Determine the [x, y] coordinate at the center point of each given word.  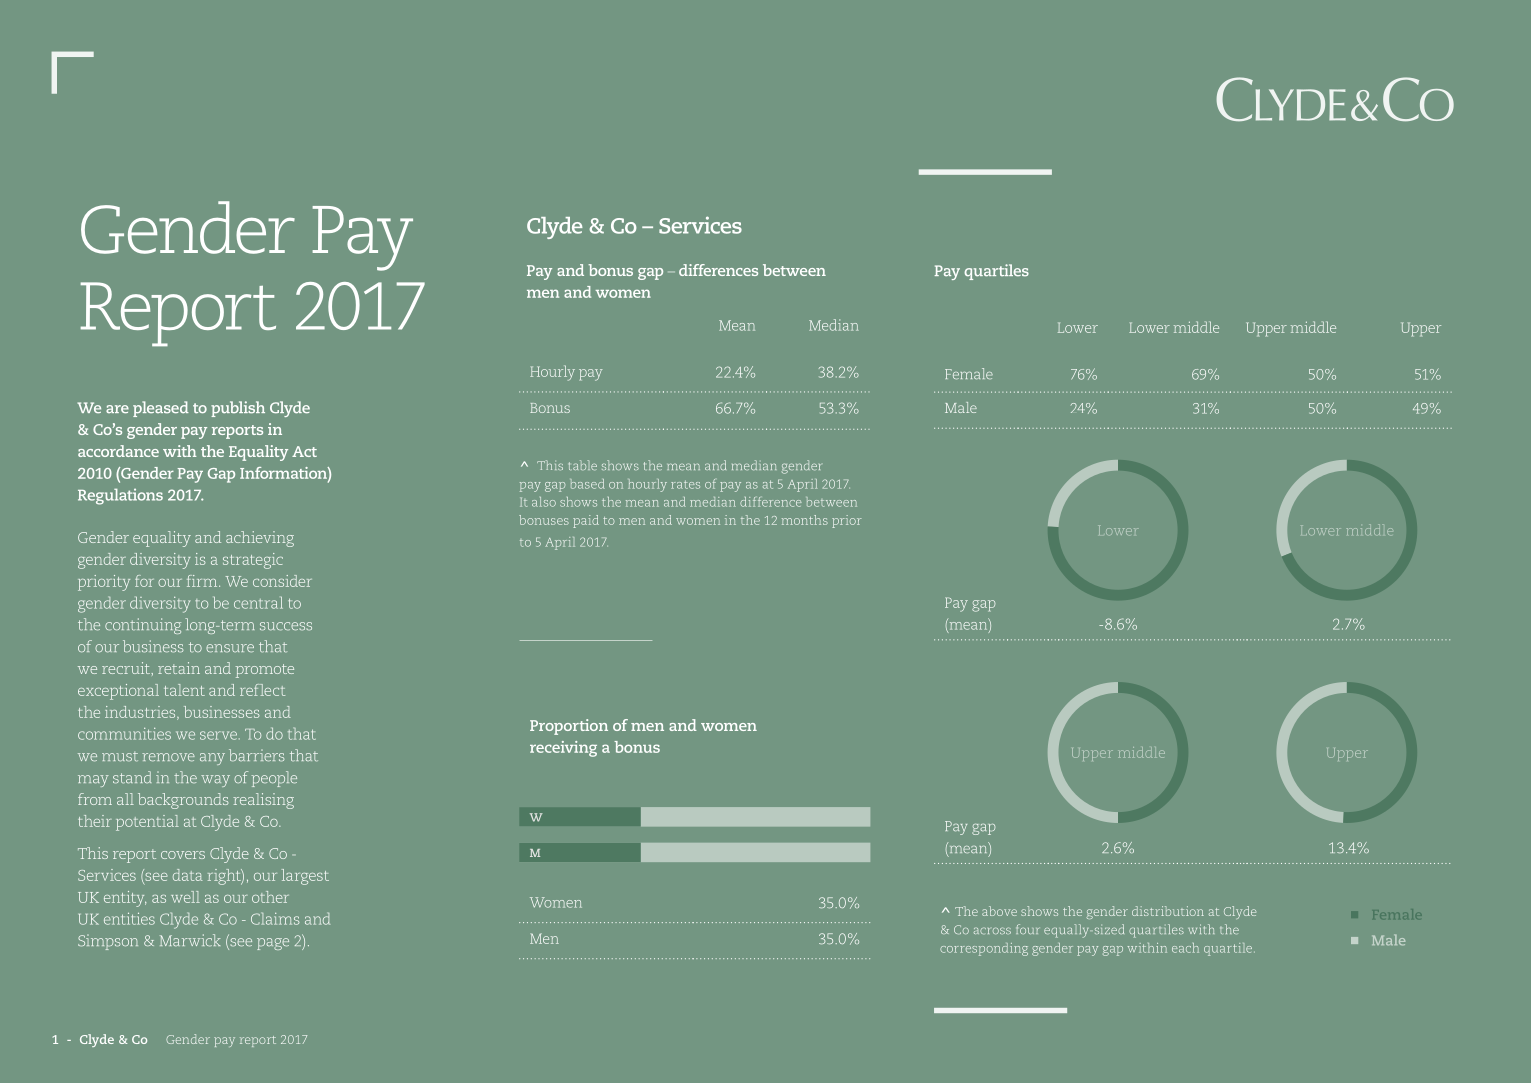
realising [263, 801]
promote [264, 671]
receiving [563, 749]
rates [685, 484]
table [583, 465]
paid [586, 521]
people [274, 779]
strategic [253, 561]
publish [238, 409]
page [273, 944]
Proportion [569, 727]
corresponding [984, 949]
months [805, 520]
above [999, 911]
